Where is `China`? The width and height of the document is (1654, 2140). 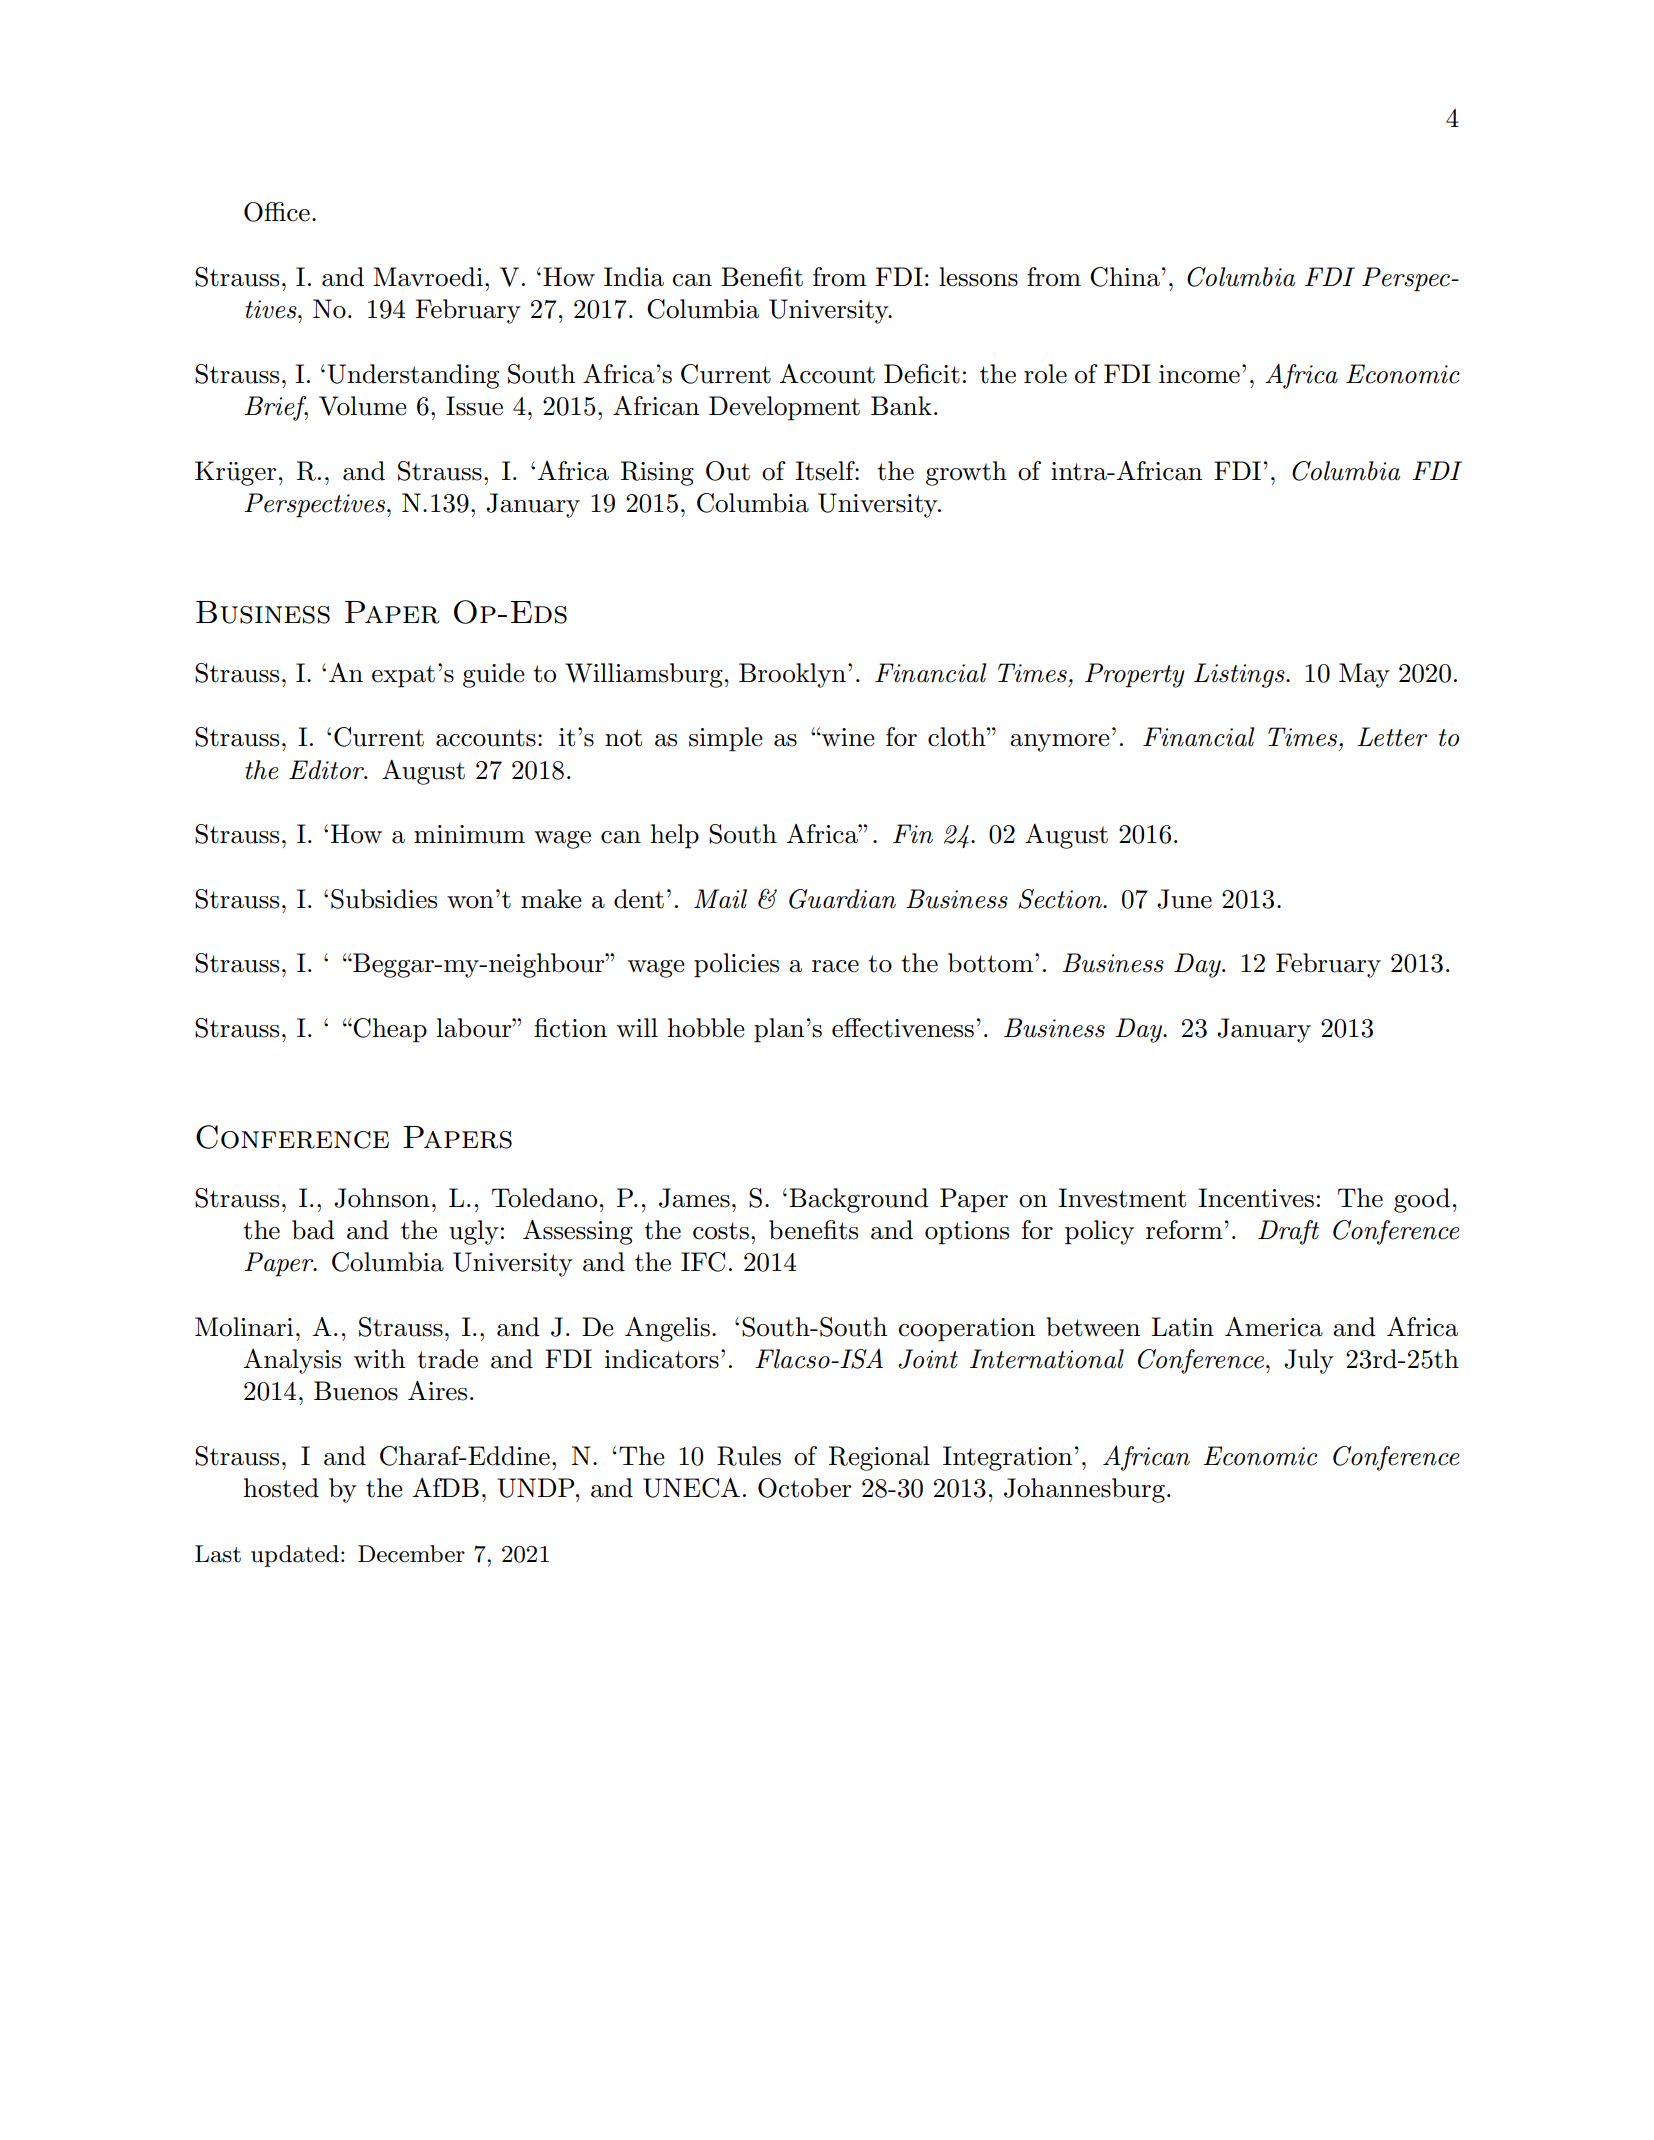
China is located at coordinates (1125, 277).
